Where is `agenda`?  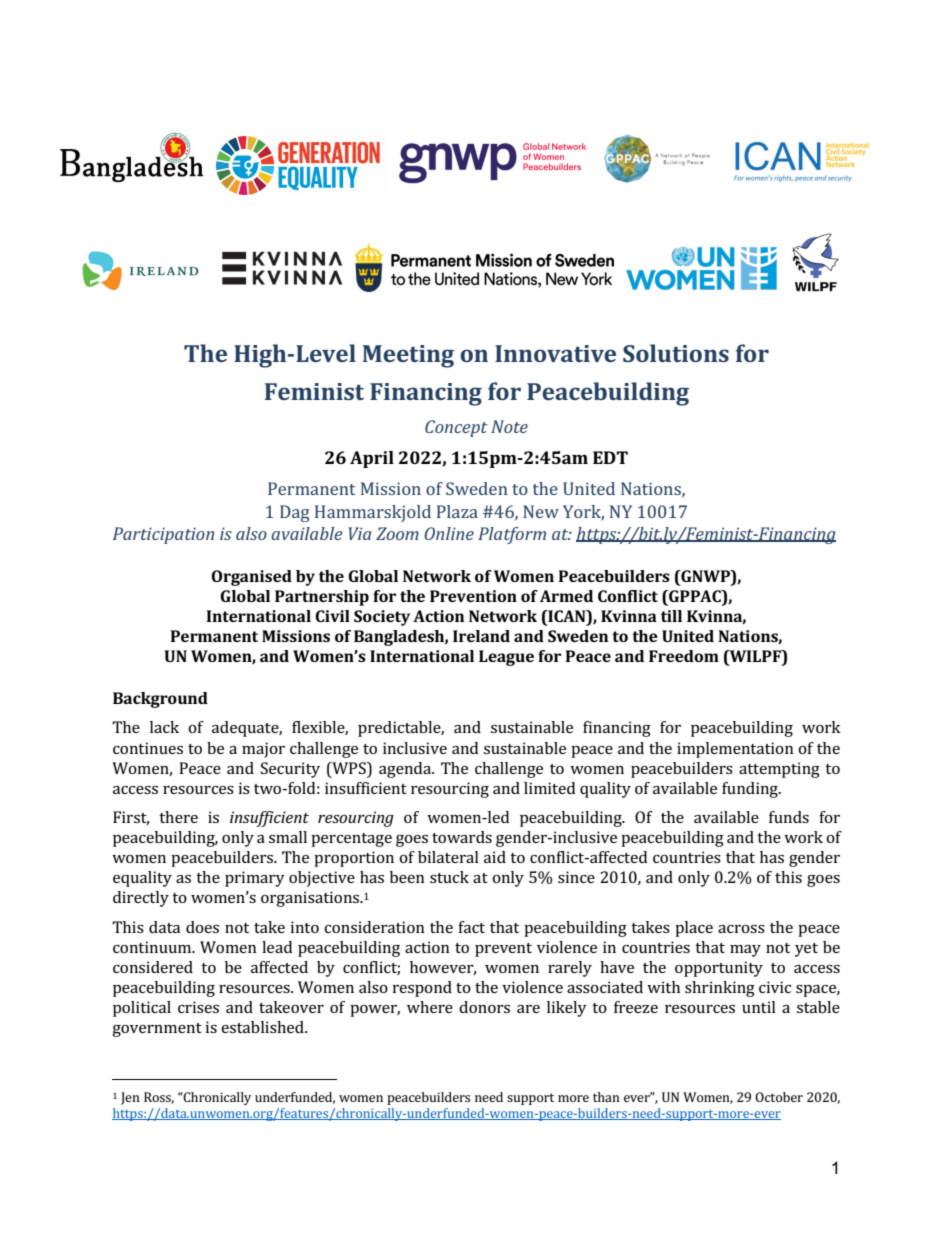 agenda is located at coordinates (406, 770).
